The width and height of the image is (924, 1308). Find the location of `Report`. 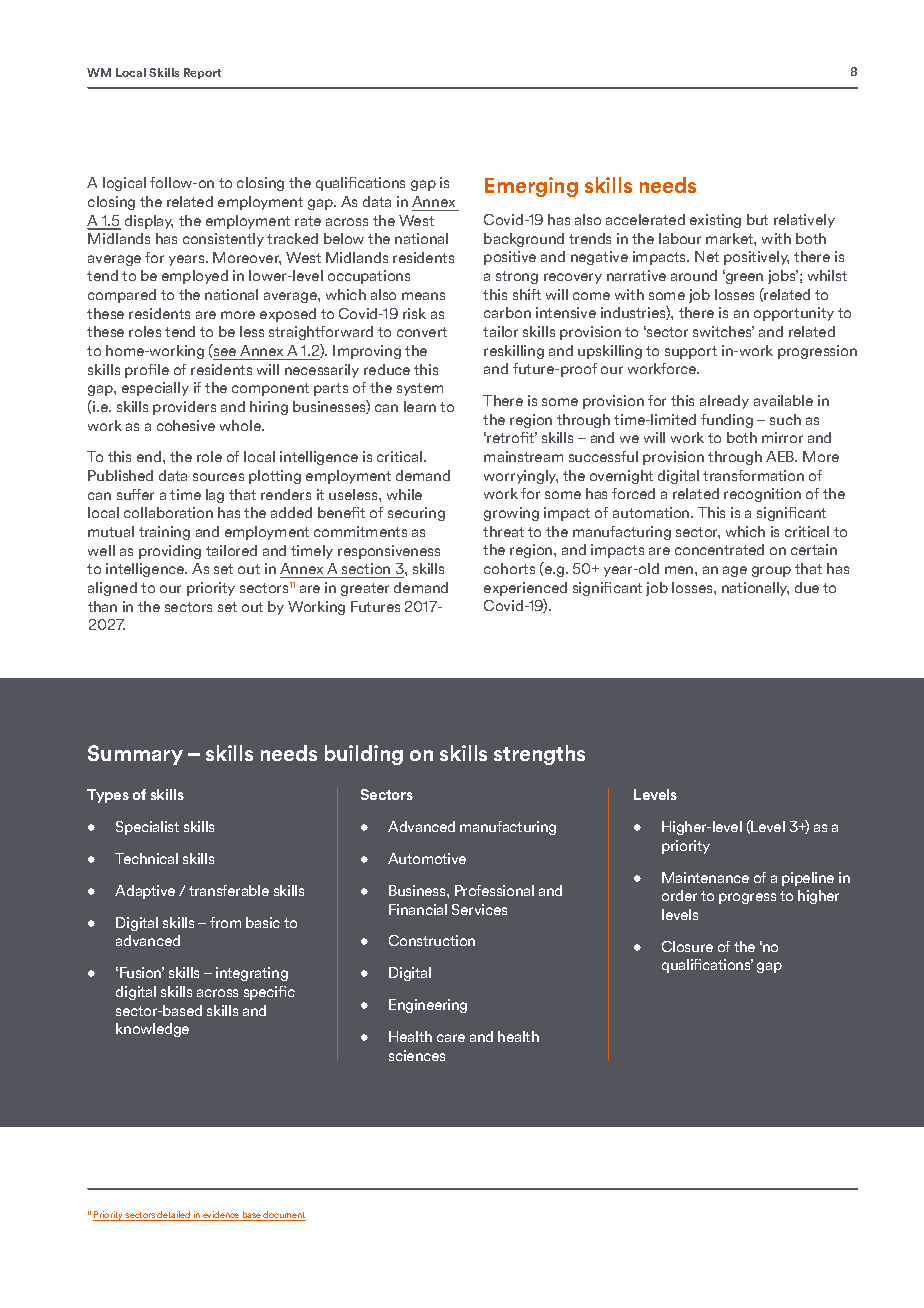

Report is located at coordinates (202, 73).
